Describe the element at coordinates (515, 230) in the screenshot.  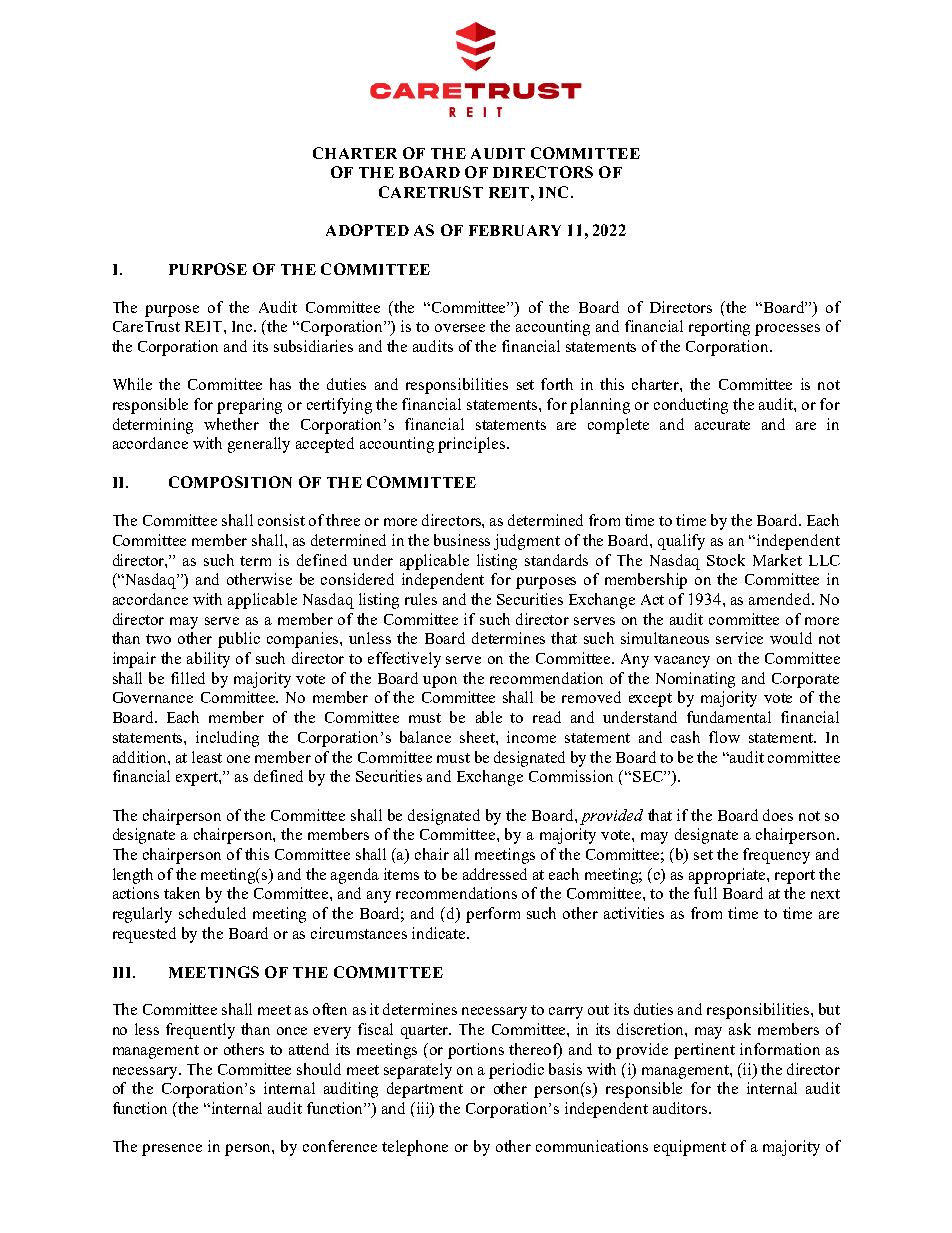
I see `FEBRUARY` at that location.
